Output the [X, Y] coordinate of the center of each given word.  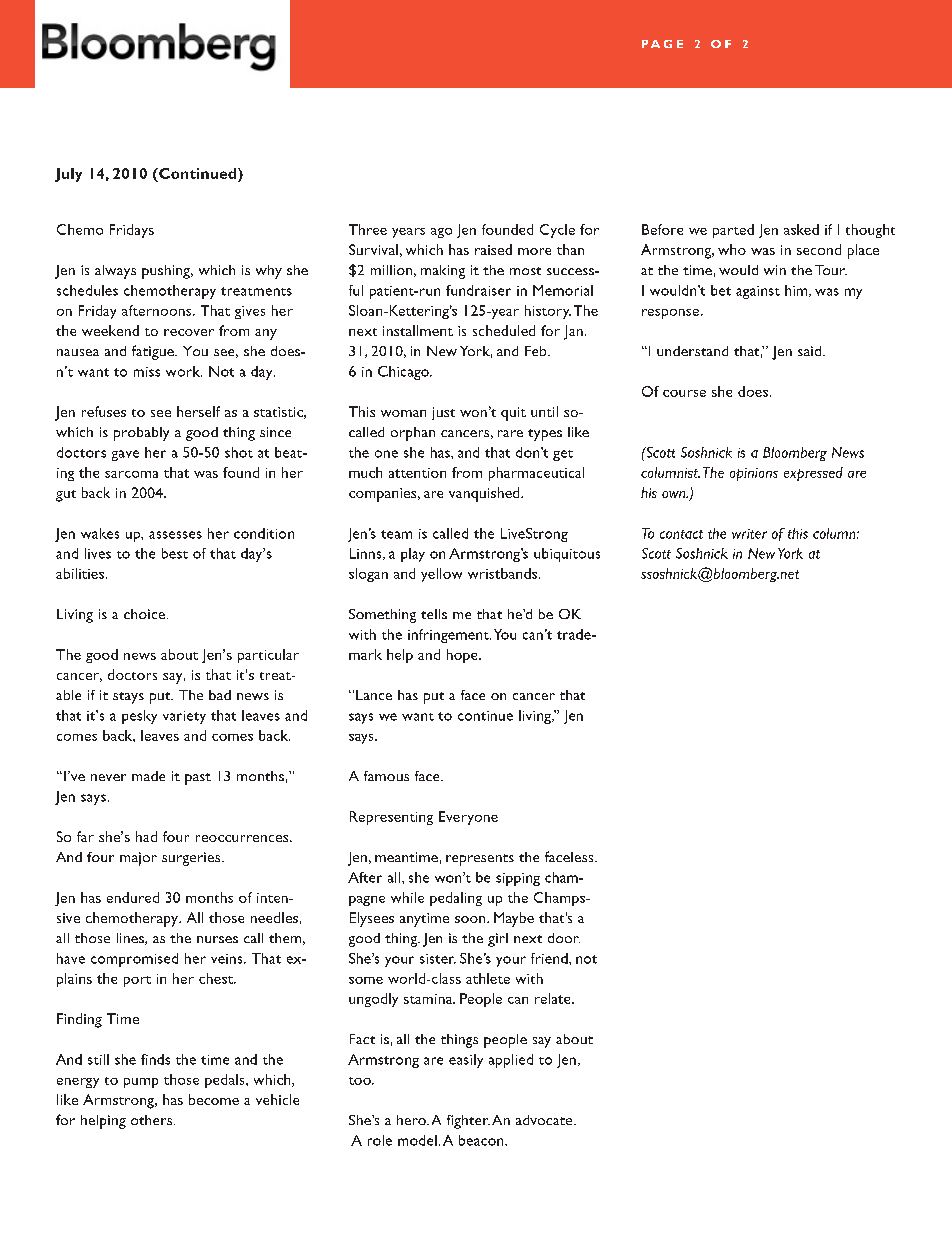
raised [493, 249]
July [68, 175]
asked [801, 229]
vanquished [485, 494]
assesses [175, 535]
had [146, 836]
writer [749, 534]
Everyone [468, 818]
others [151, 1120]
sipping [518, 879]
